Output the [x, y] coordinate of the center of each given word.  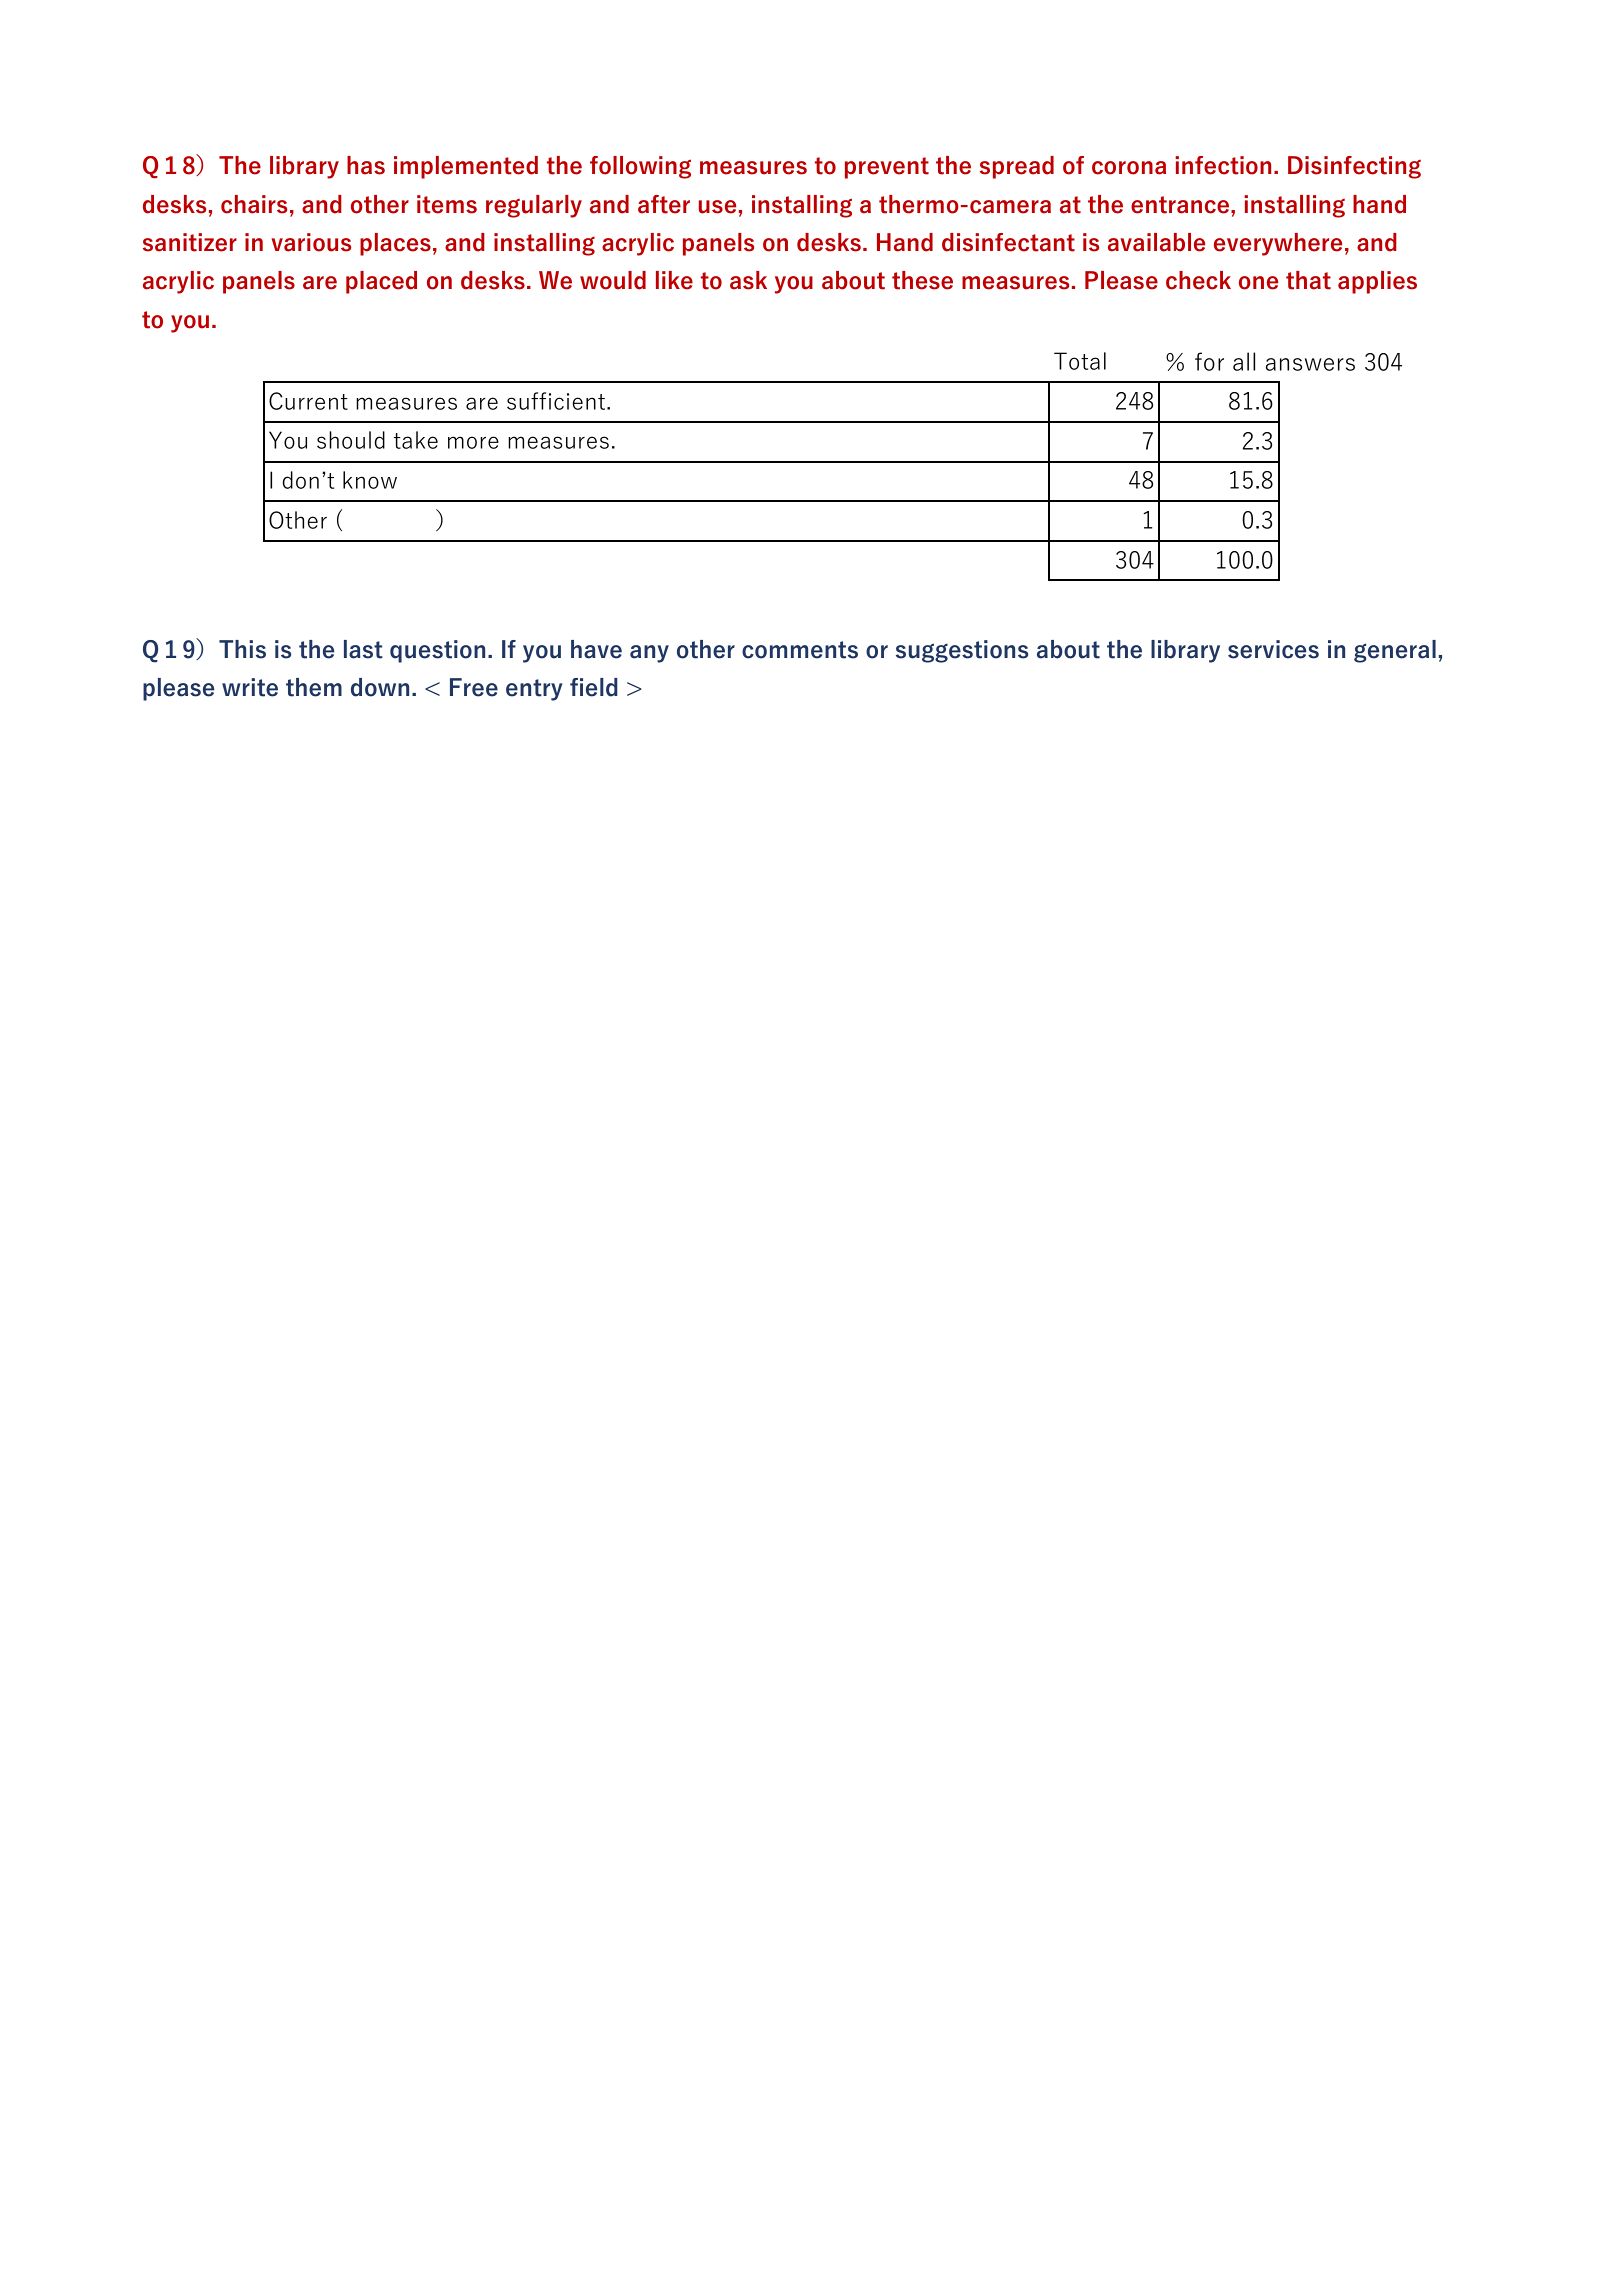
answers [1310, 364]
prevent [887, 168]
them [314, 687]
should [351, 440]
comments [800, 650]
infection [1223, 165]
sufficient [557, 401]
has [366, 165]
